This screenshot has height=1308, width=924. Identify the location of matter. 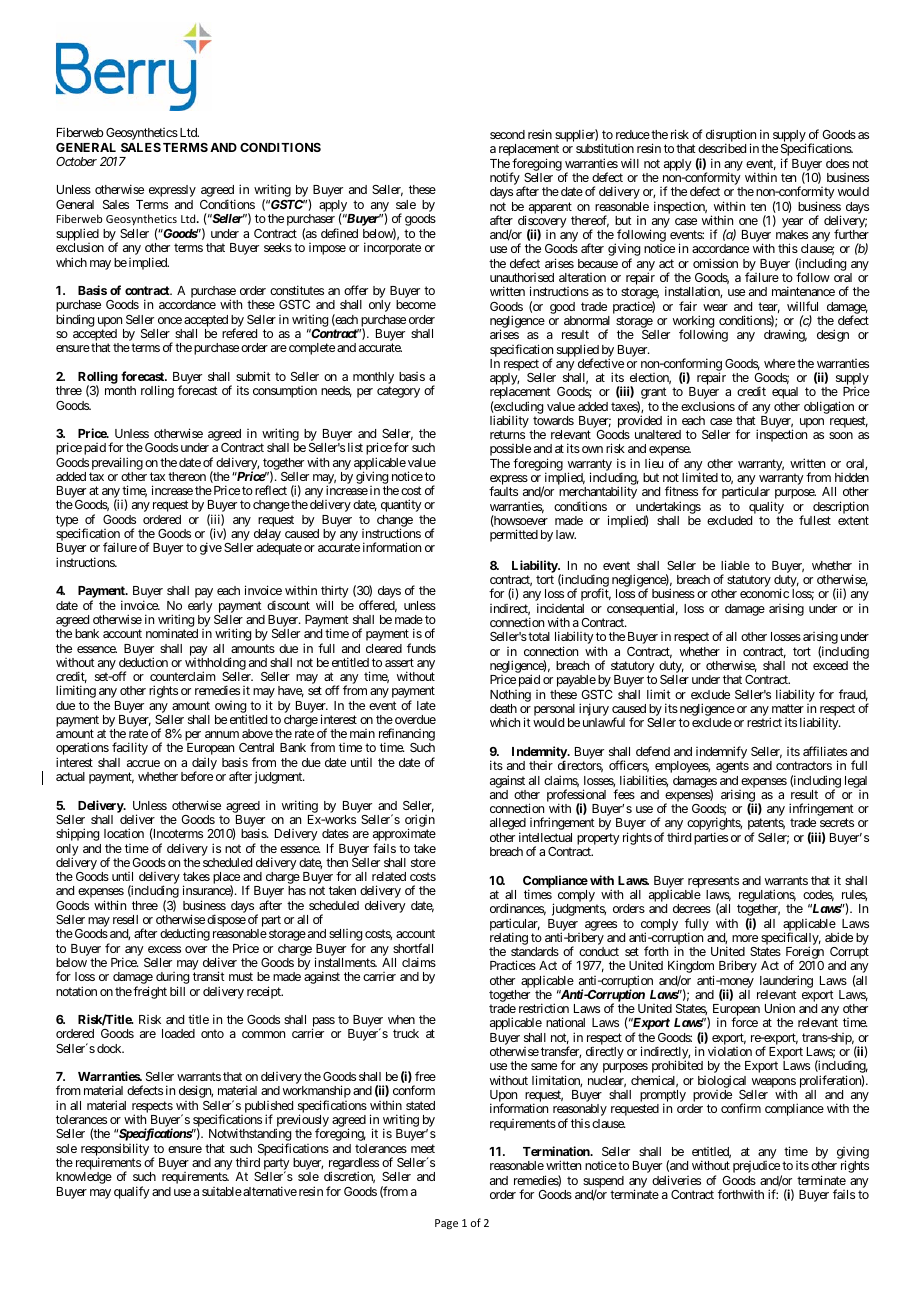
(788, 708).
